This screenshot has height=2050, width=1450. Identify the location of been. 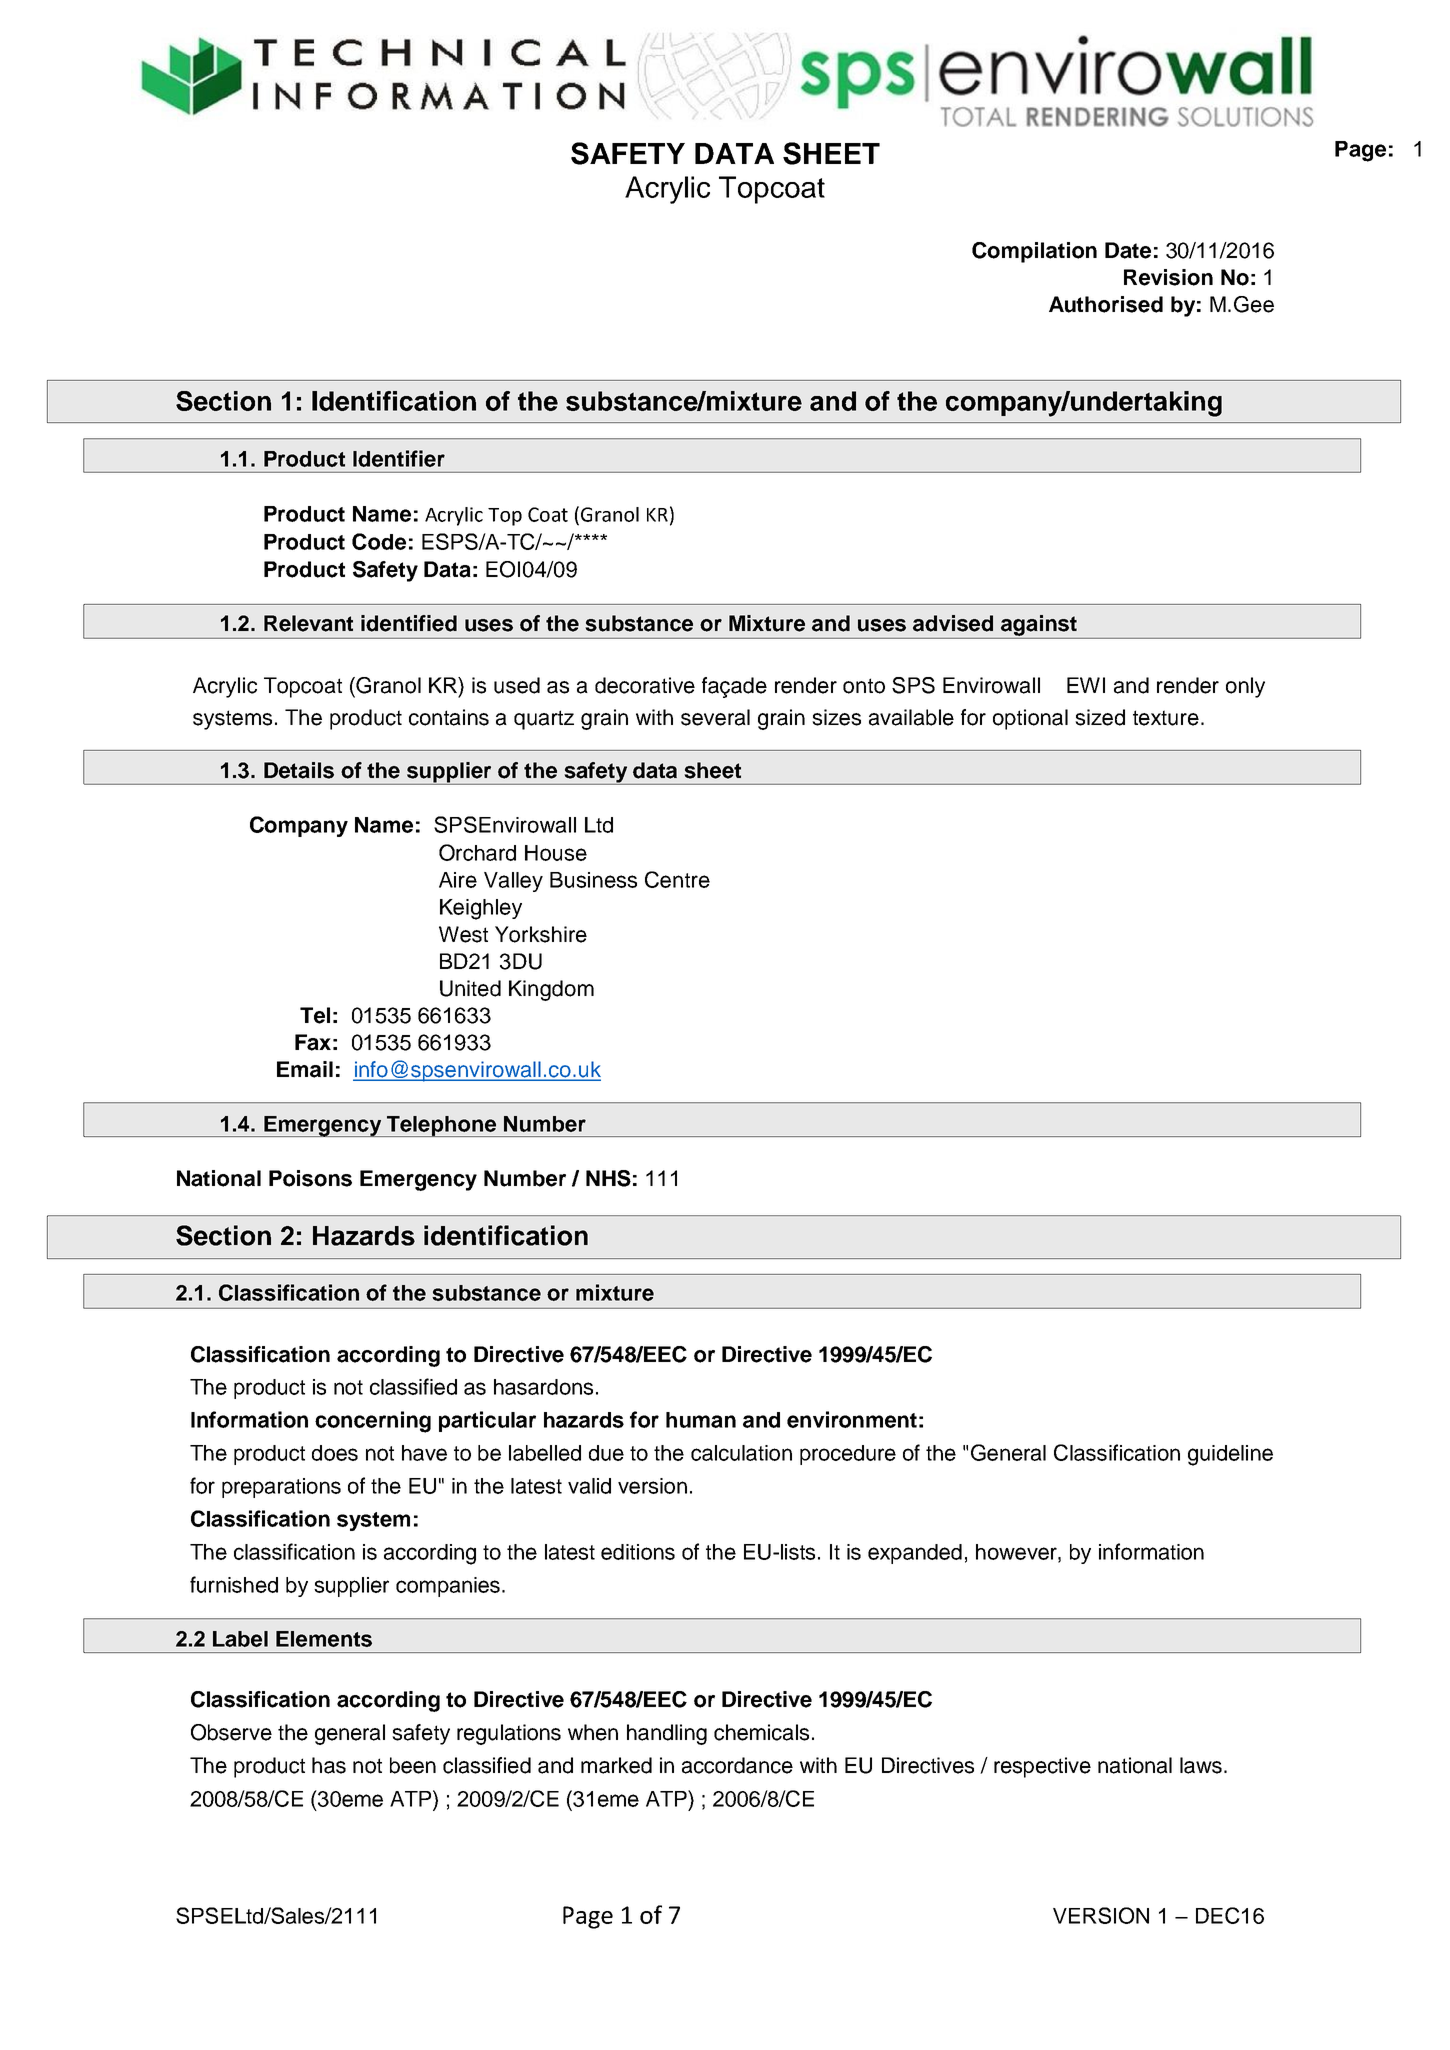
(413, 1765).
